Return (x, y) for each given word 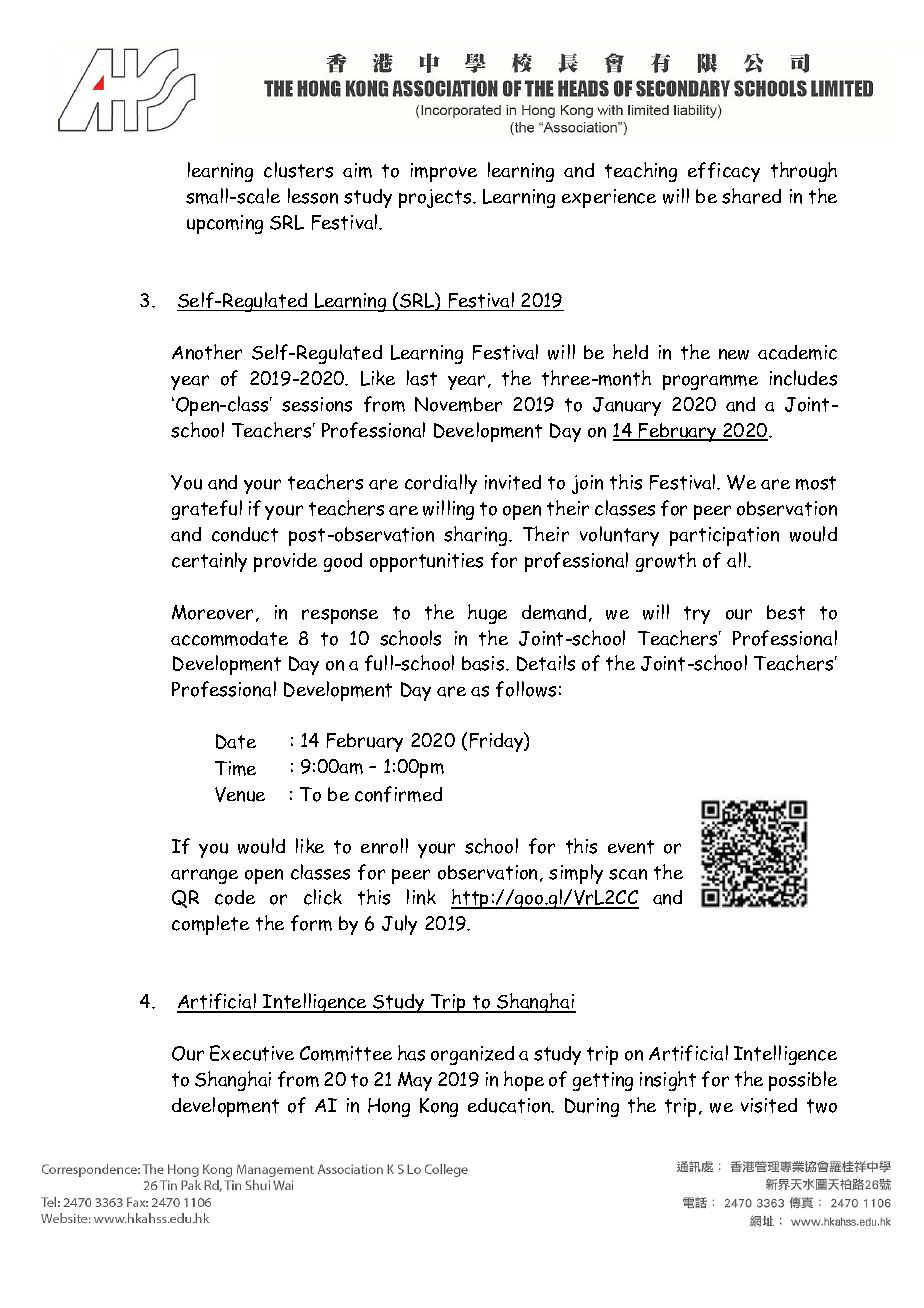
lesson (313, 196)
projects (436, 198)
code (235, 897)
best (786, 612)
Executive (252, 1053)
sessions (317, 404)
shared (751, 196)
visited (769, 1105)
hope (524, 1081)
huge (487, 614)
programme (710, 382)
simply (576, 874)
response (340, 616)
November (458, 404)
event (631, 847)
